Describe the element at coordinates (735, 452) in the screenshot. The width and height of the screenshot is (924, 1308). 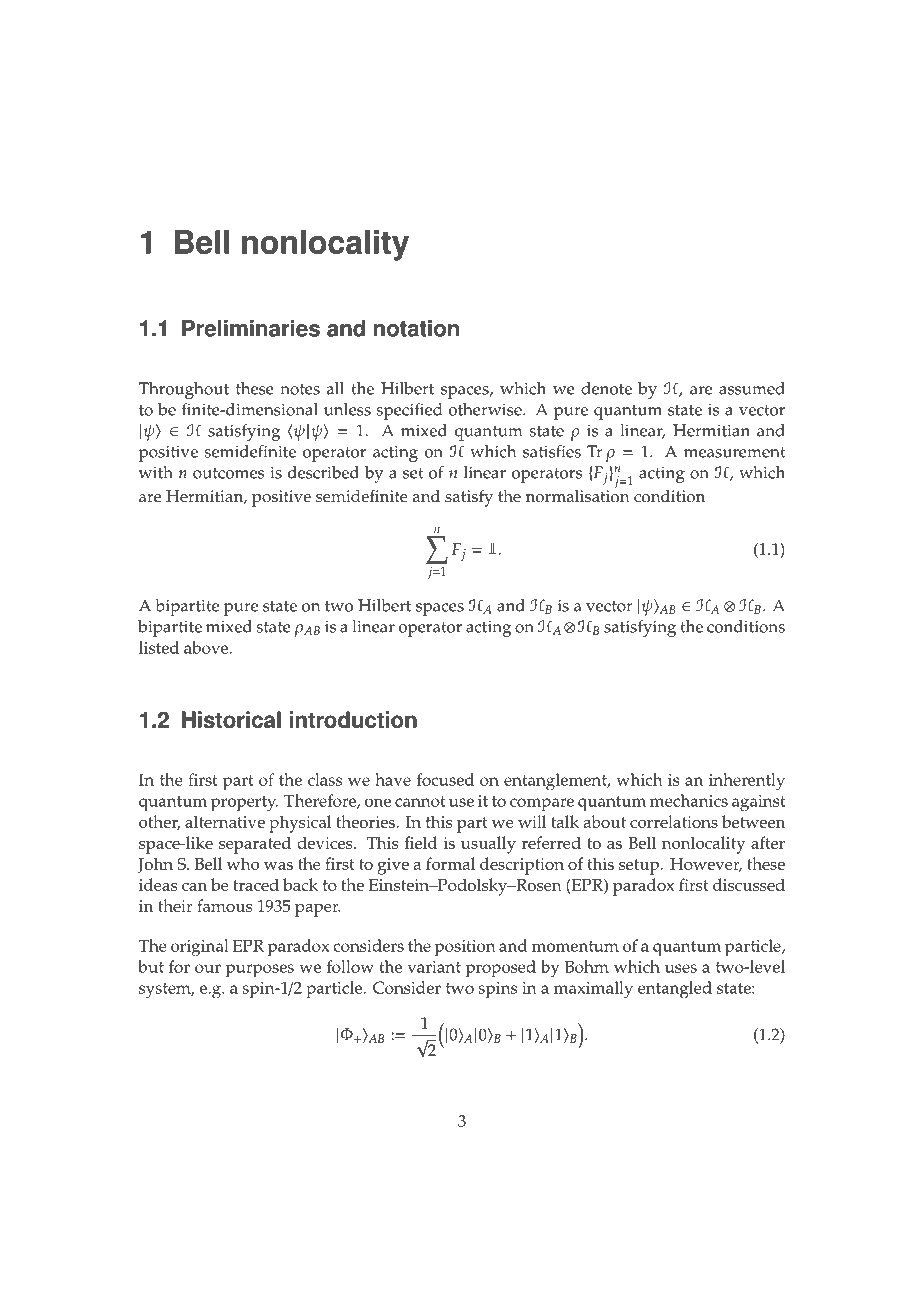
I see `measurement` at that location.
